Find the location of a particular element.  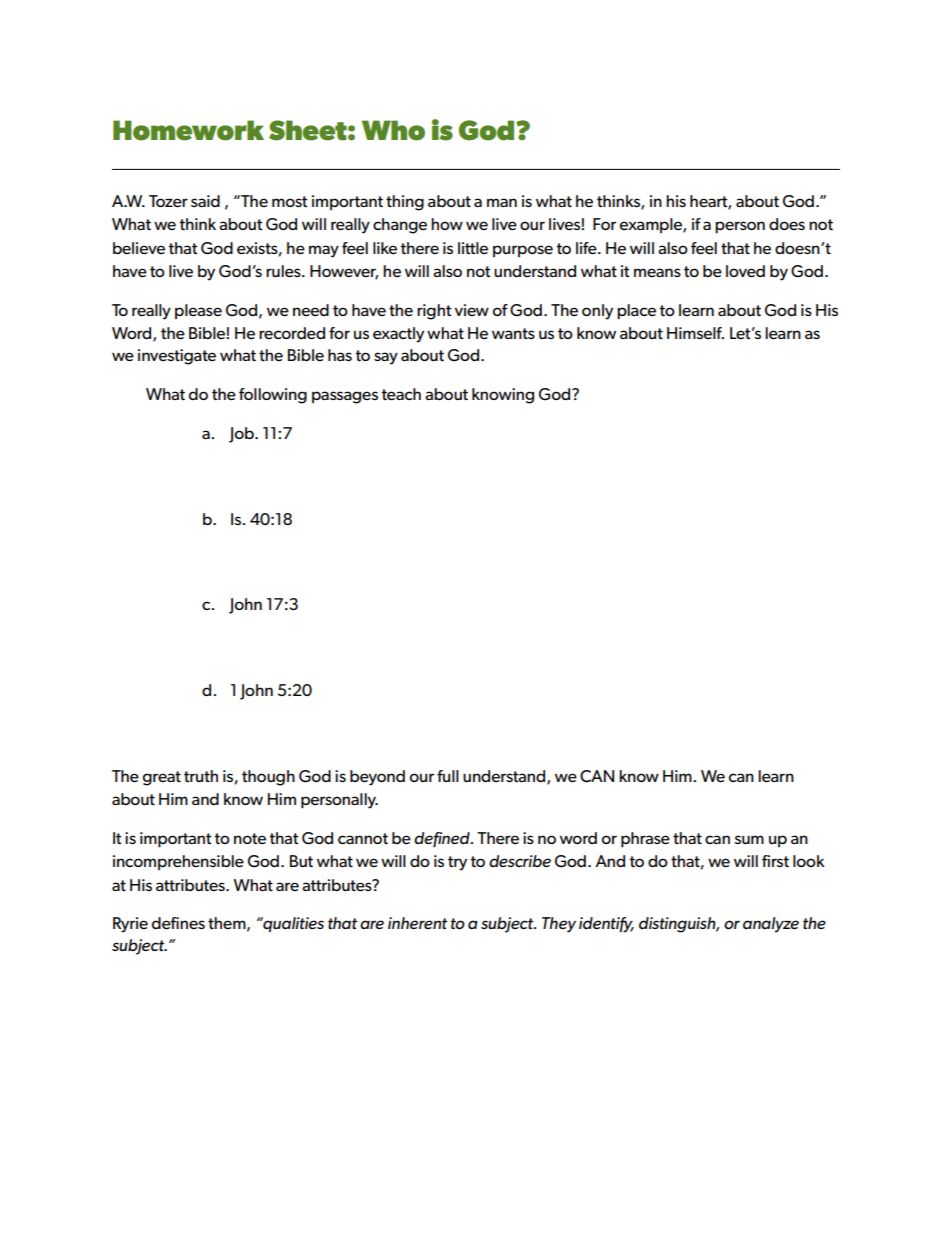

Himself is located at coordinates (695, 333).
